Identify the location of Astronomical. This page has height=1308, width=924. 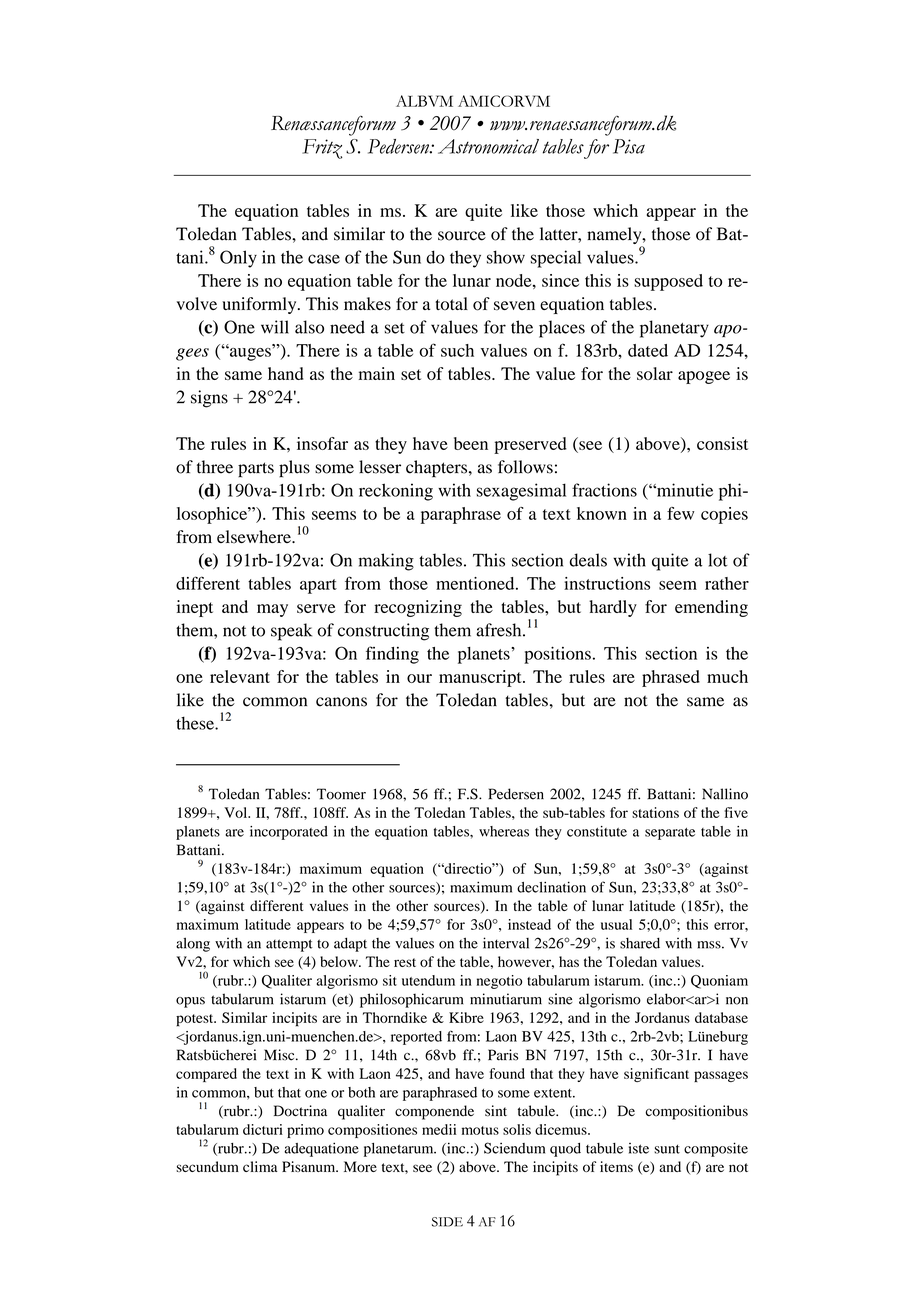
(488, 146).
